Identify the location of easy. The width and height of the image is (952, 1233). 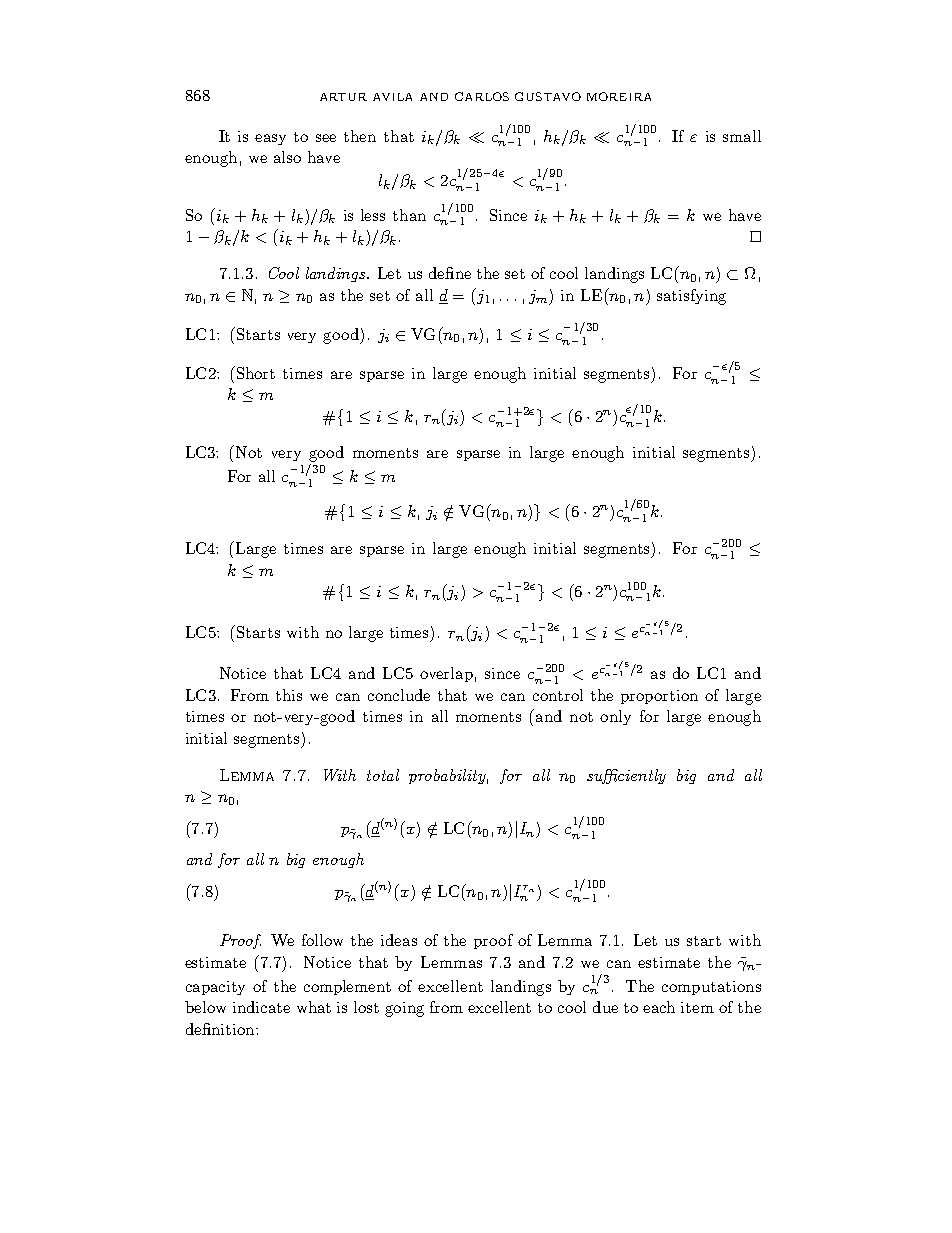
(270, 139).
